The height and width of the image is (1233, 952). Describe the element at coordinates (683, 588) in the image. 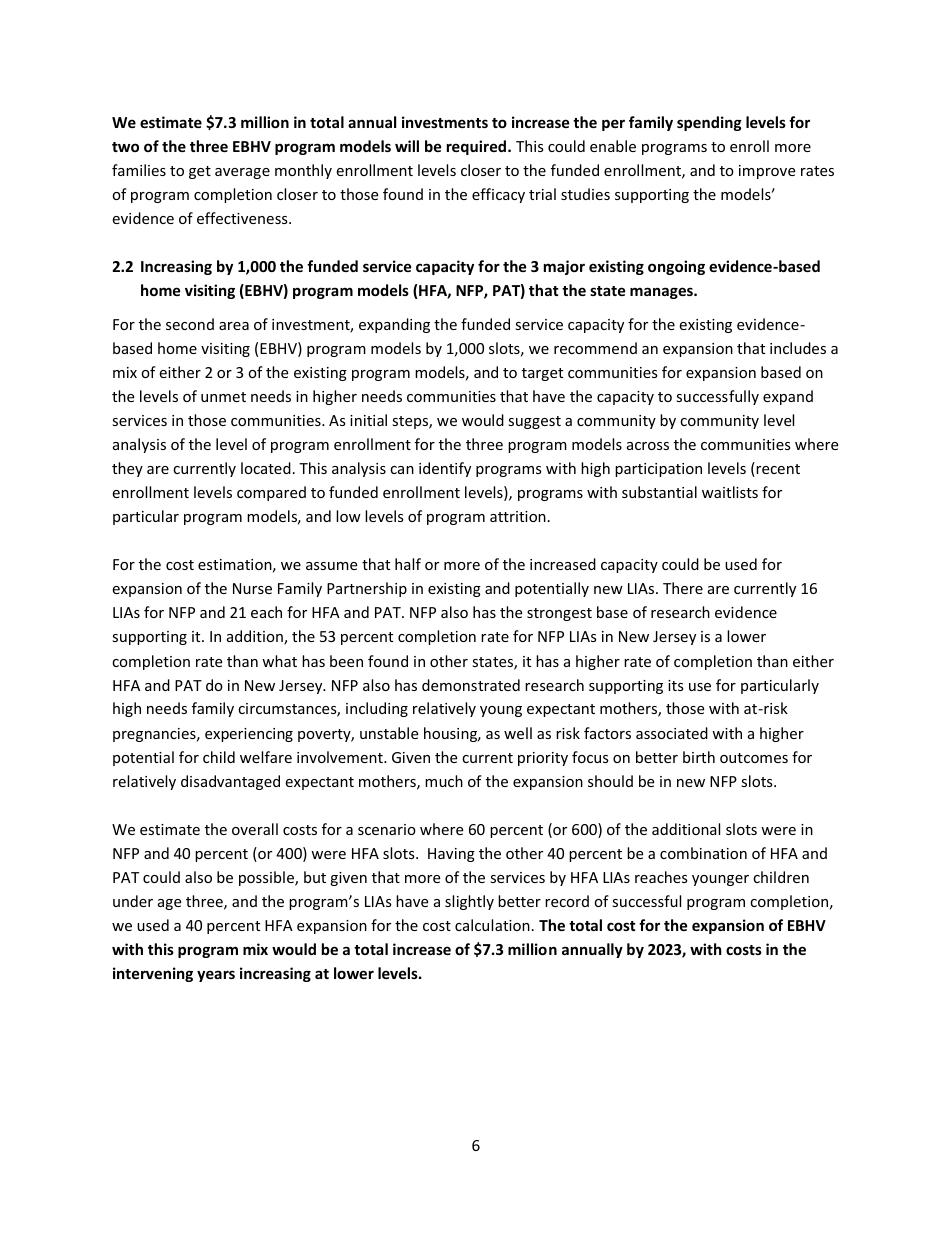

I see `There` at that location.
